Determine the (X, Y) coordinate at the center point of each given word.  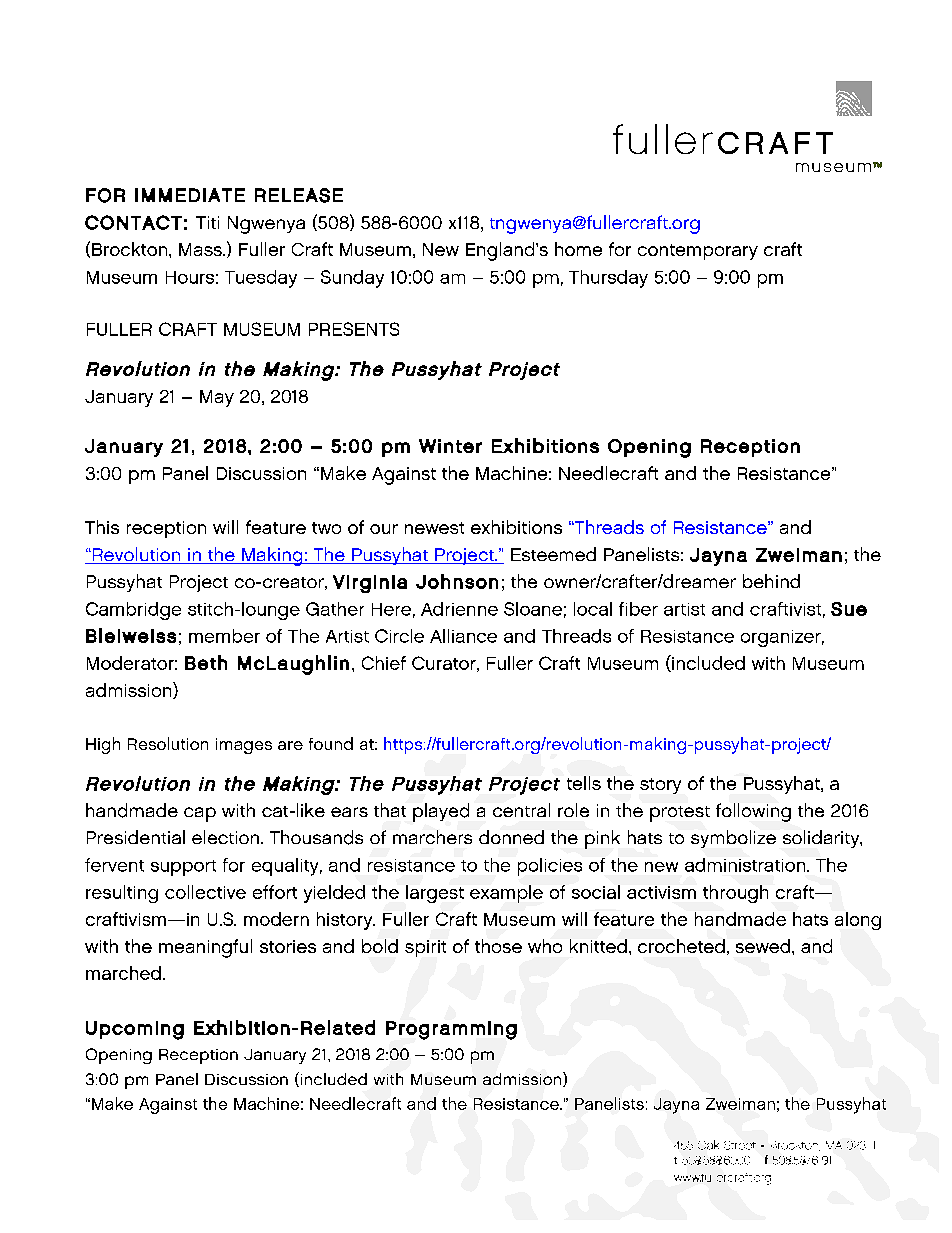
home (578, 249)
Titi (207, 222)
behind (771, 581)
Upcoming (135, 1030)
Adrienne (459, 609)
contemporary (698, 252)
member (224, 636)
